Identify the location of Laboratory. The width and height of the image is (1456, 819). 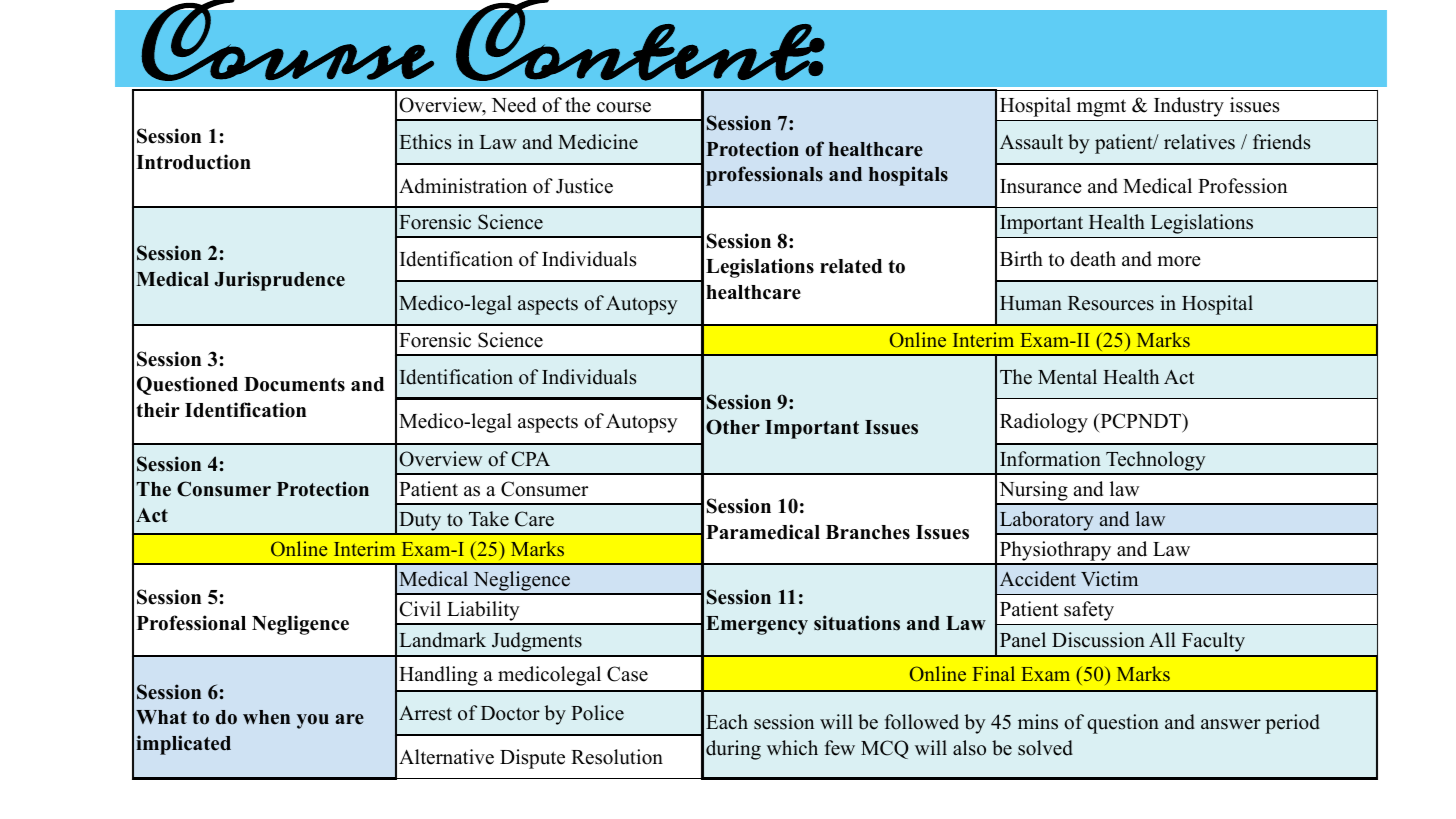
(1046, 522).
